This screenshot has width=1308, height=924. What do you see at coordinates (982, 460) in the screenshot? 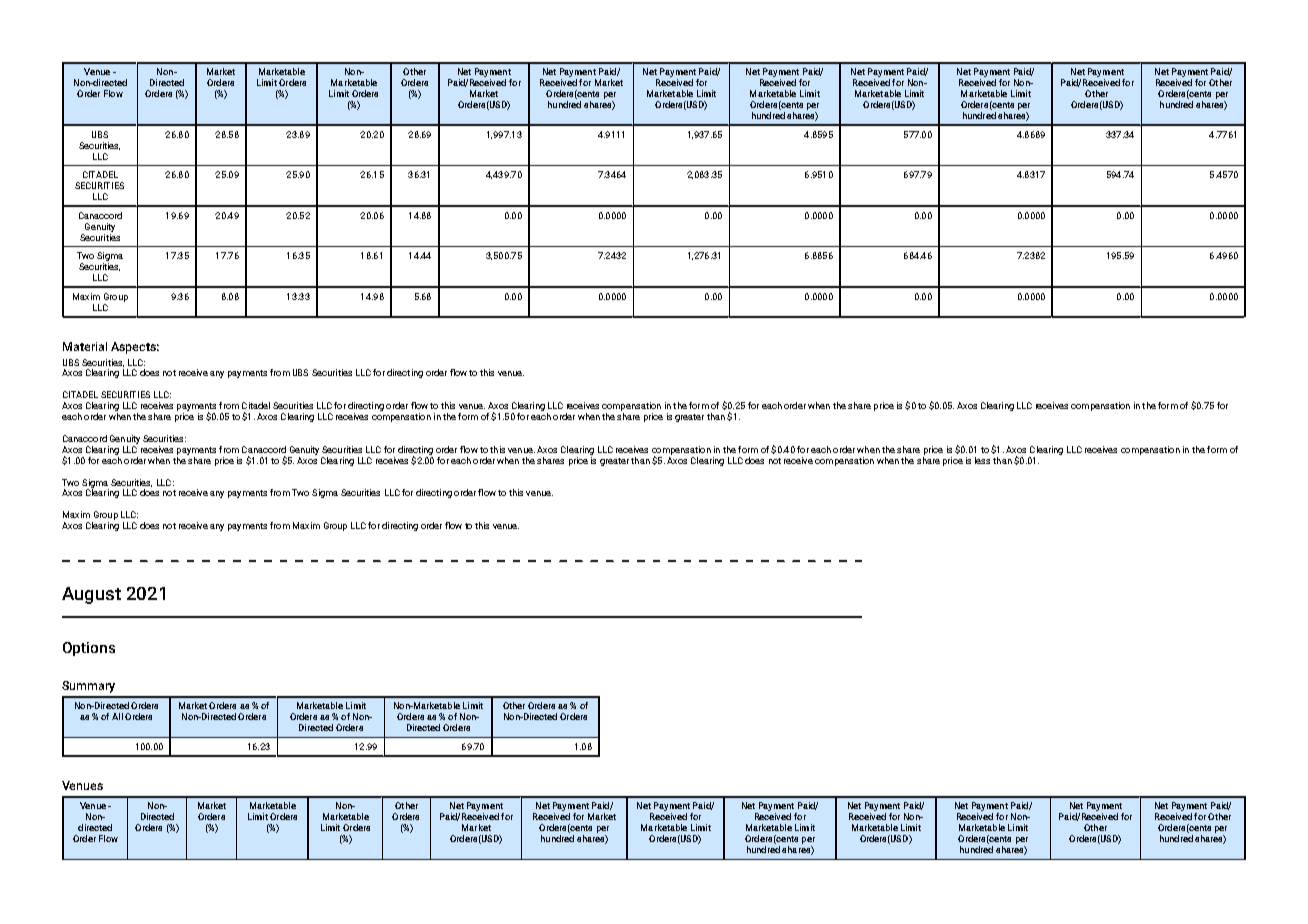
I see `less` at bounding box center [982, 460].
